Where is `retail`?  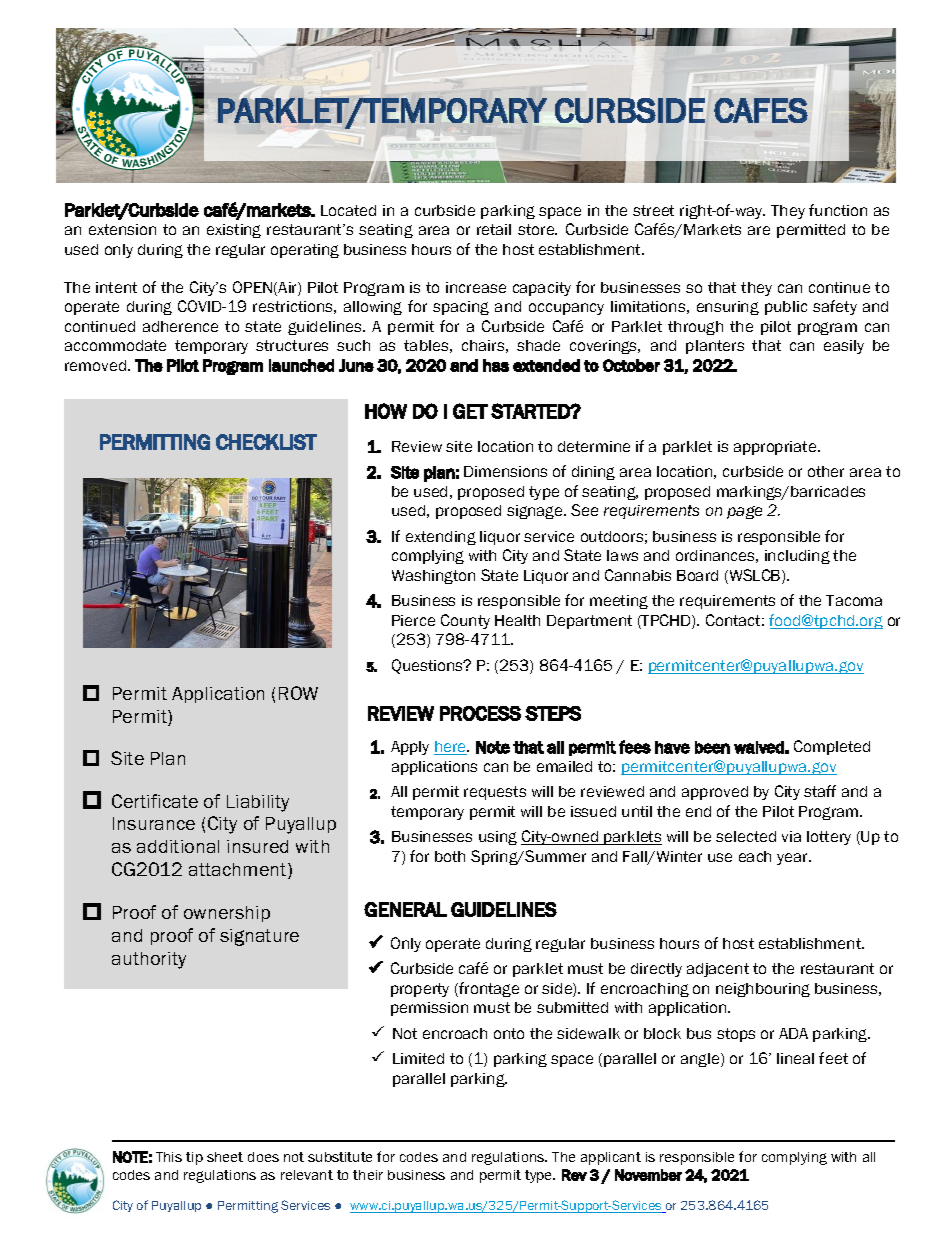
retail is located at coordinates (494, 229).
